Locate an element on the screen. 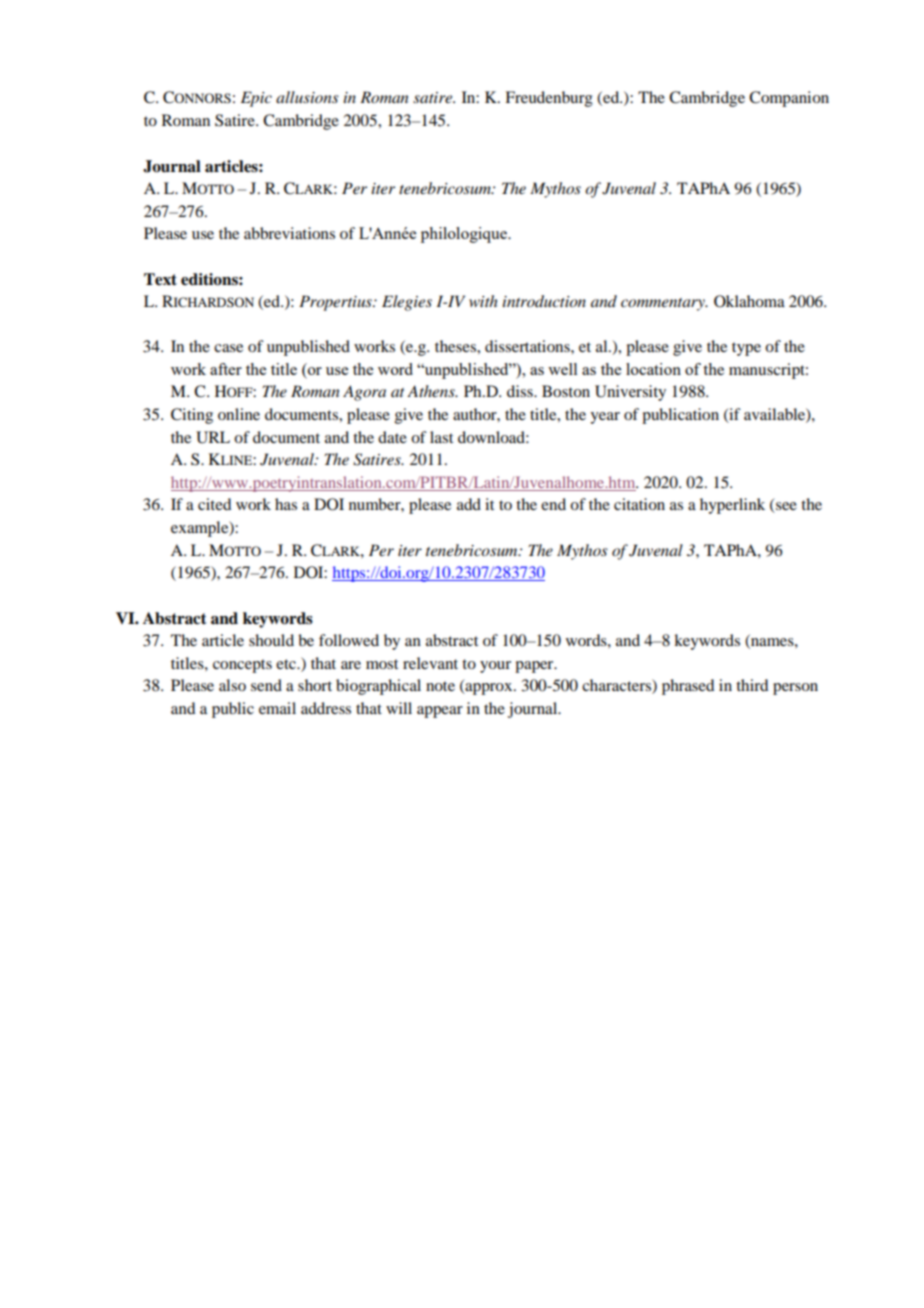 The width and height of the screenshot is (924, 1308). cited is located at coordinates (214, 504).
